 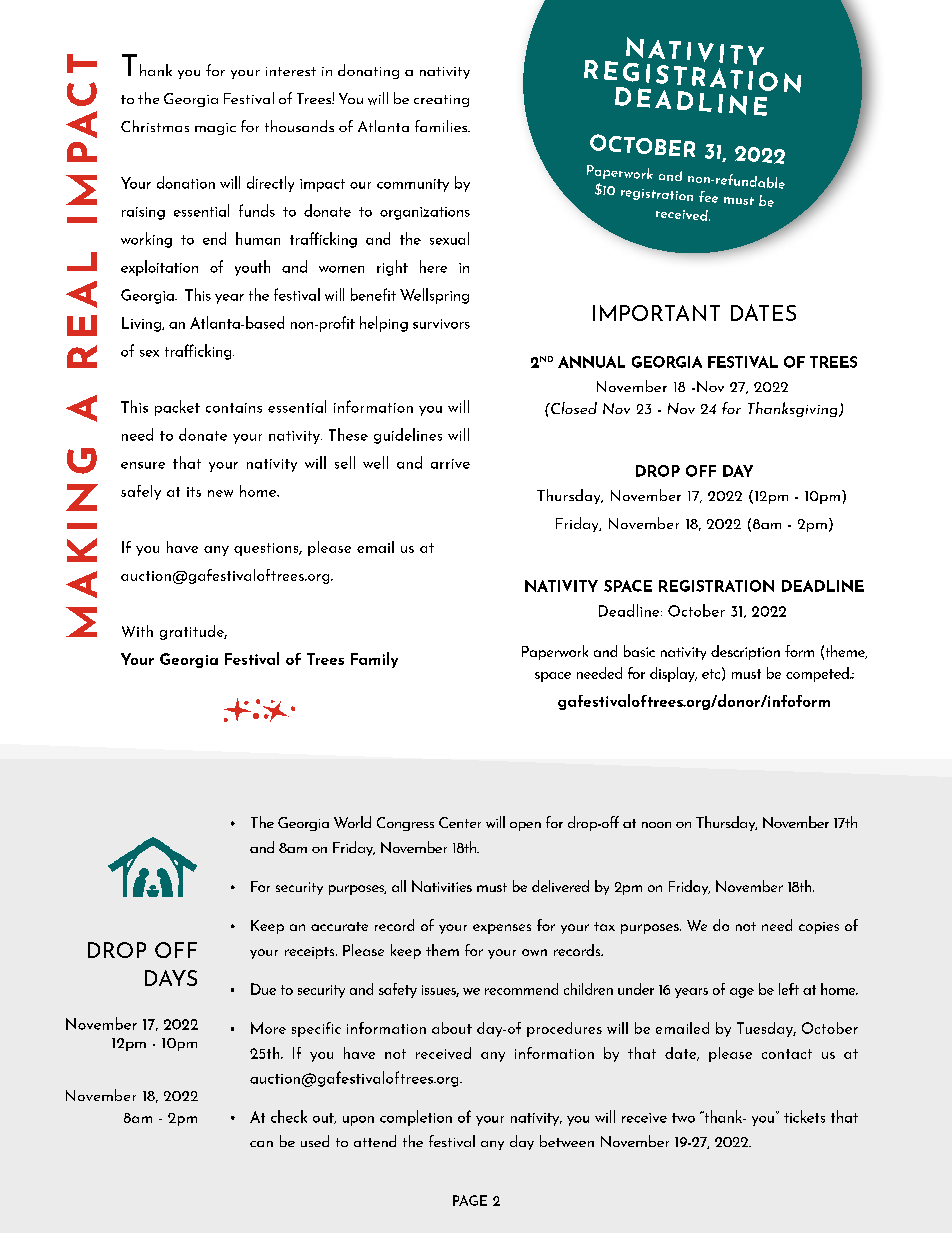 I want to click on World, so click(x=352, y=822).
